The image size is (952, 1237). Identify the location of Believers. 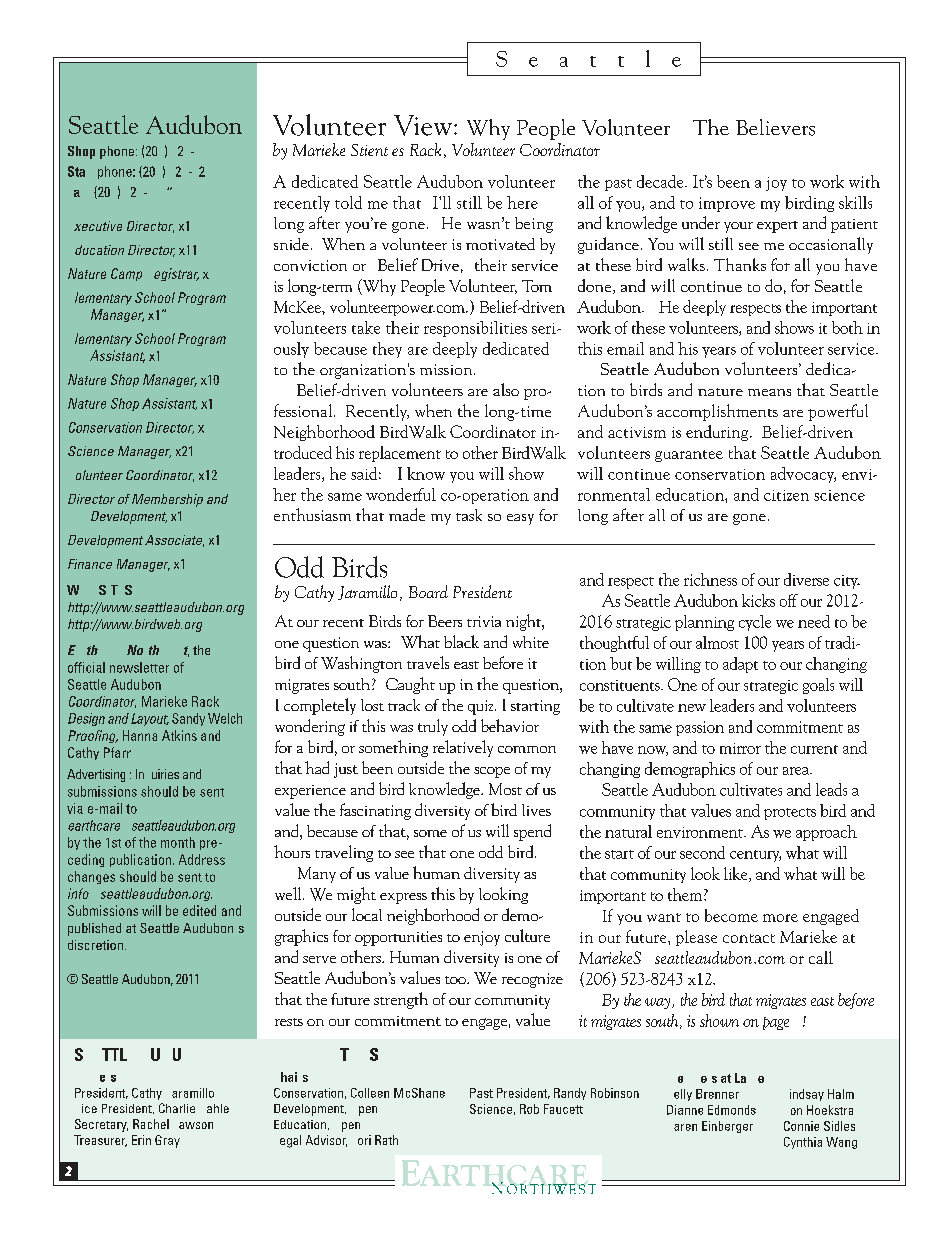
(775, 127).
